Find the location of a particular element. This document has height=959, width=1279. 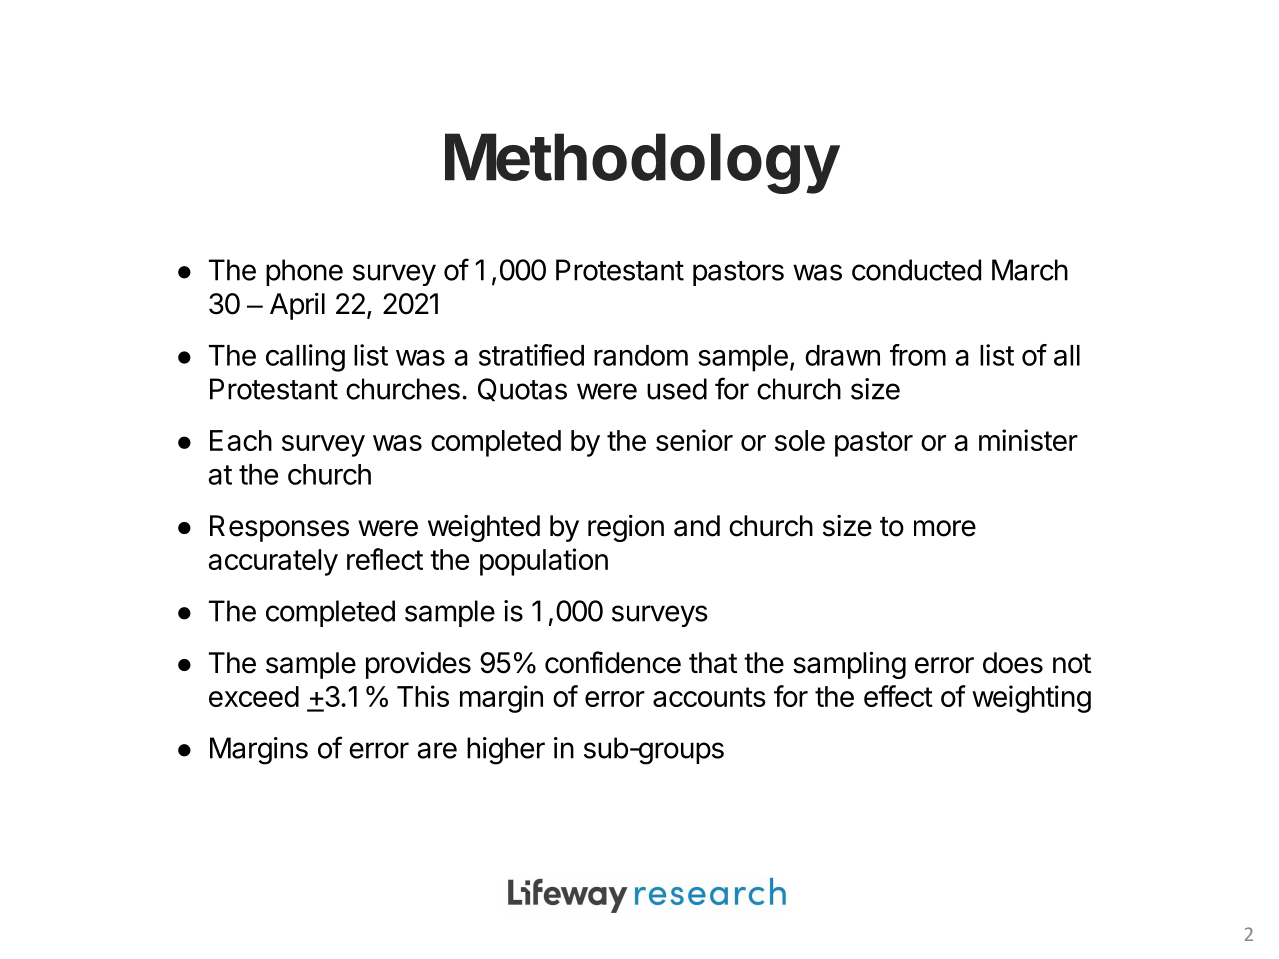

minister is located at coordinates (1028, 440).
